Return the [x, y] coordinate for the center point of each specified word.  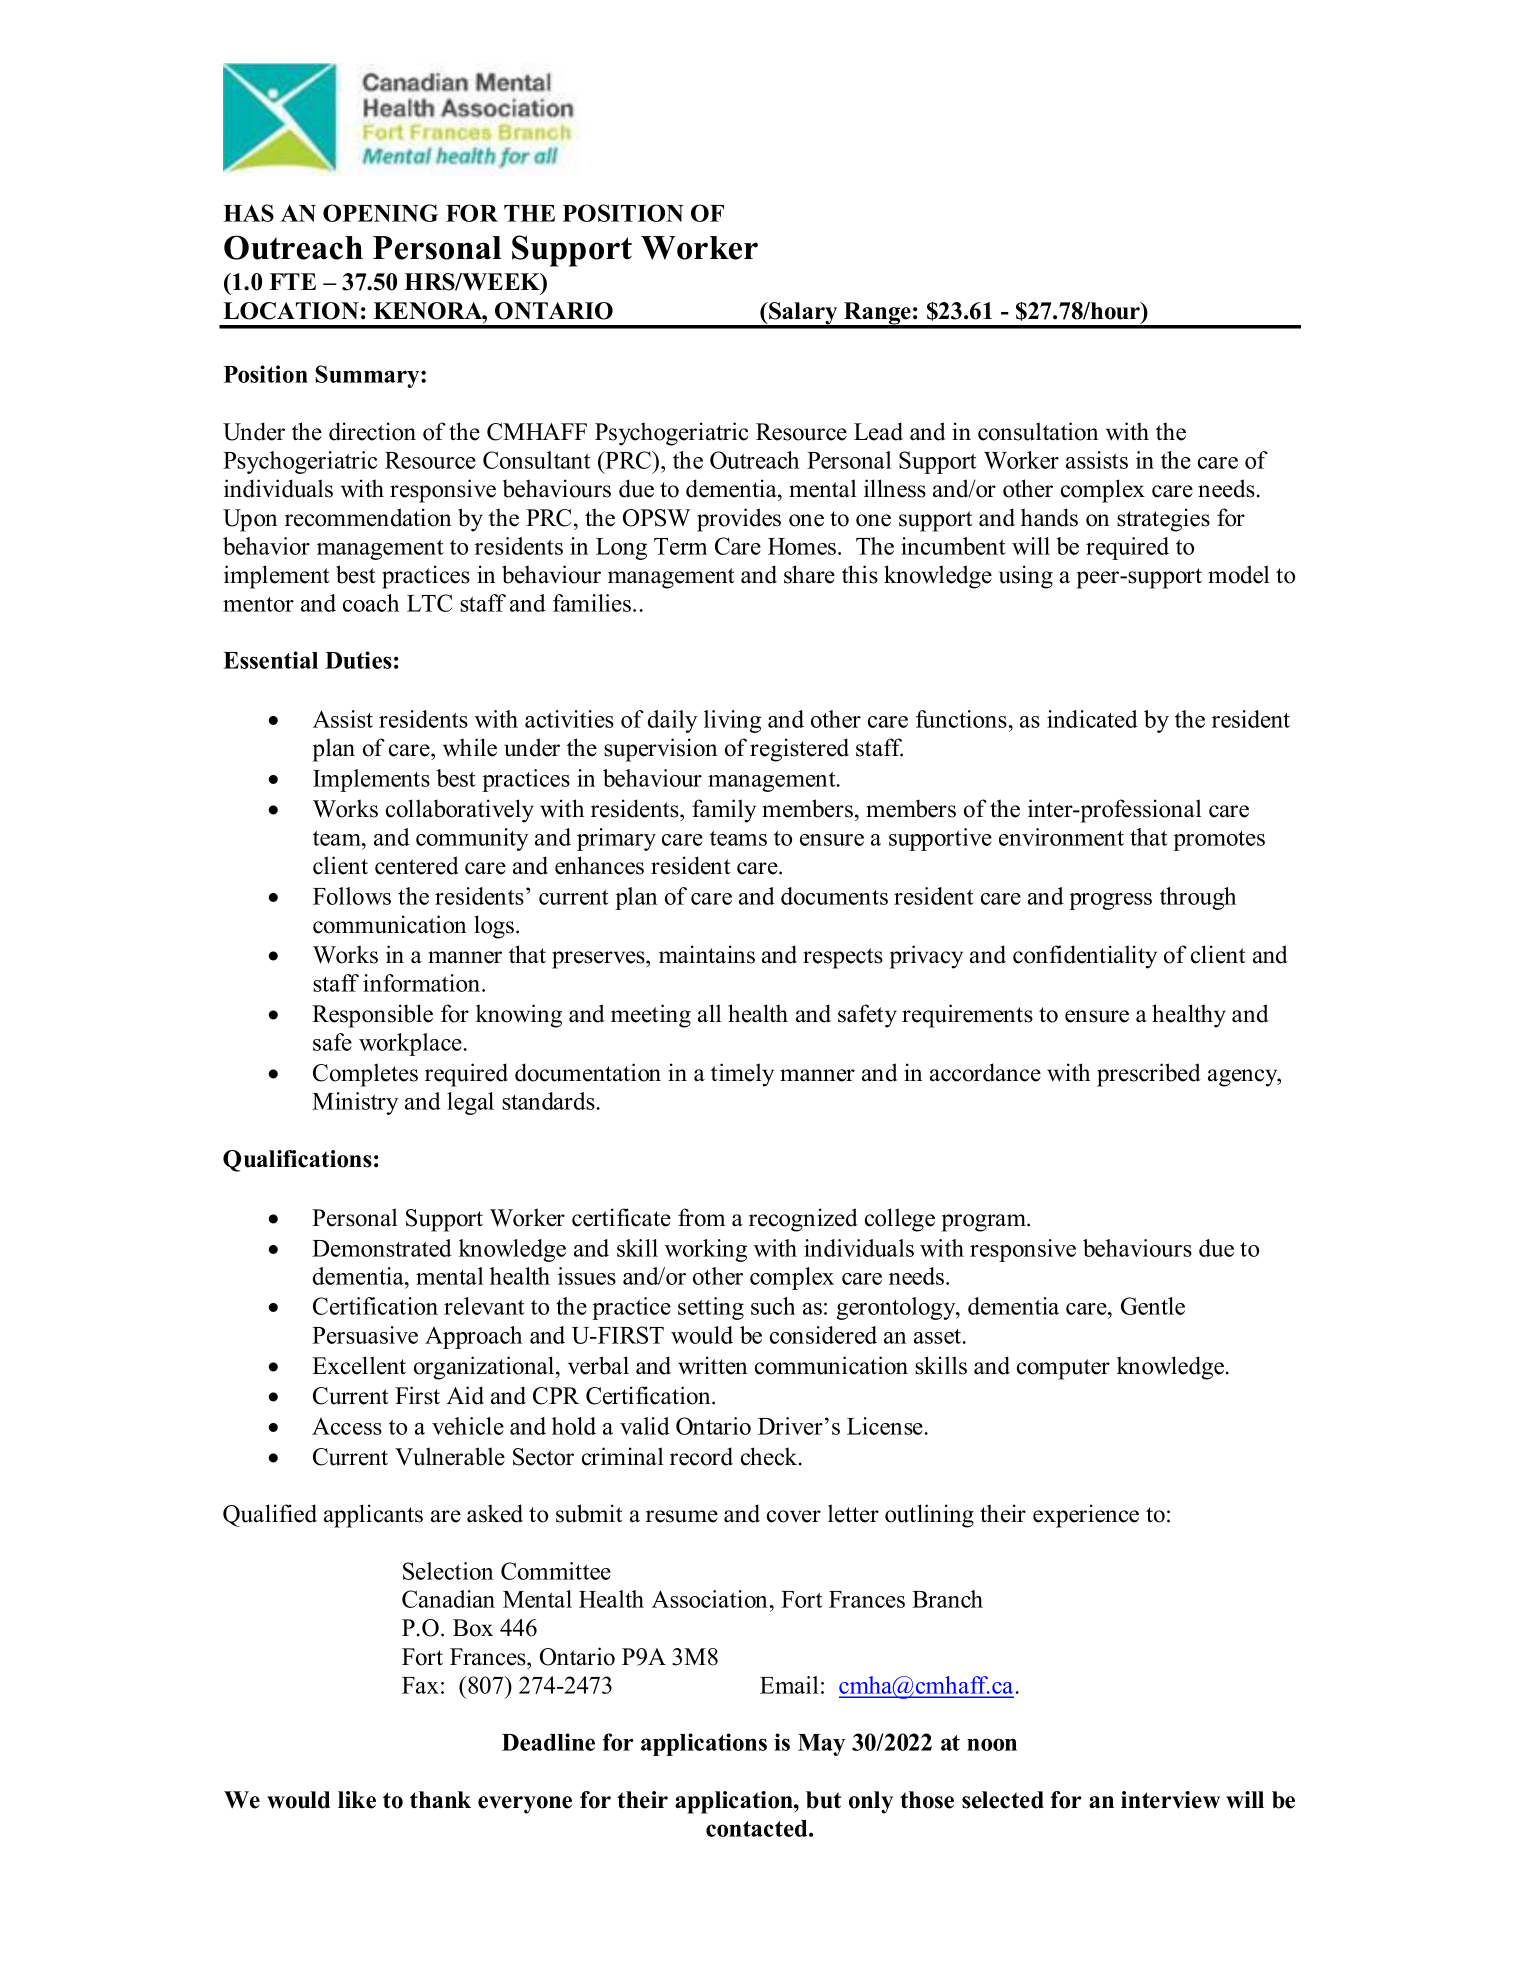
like [357, 1800]
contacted [758, 1828]
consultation [1038, 431]
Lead [878, 431]
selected [1003, 1800]
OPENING [380, 213]
